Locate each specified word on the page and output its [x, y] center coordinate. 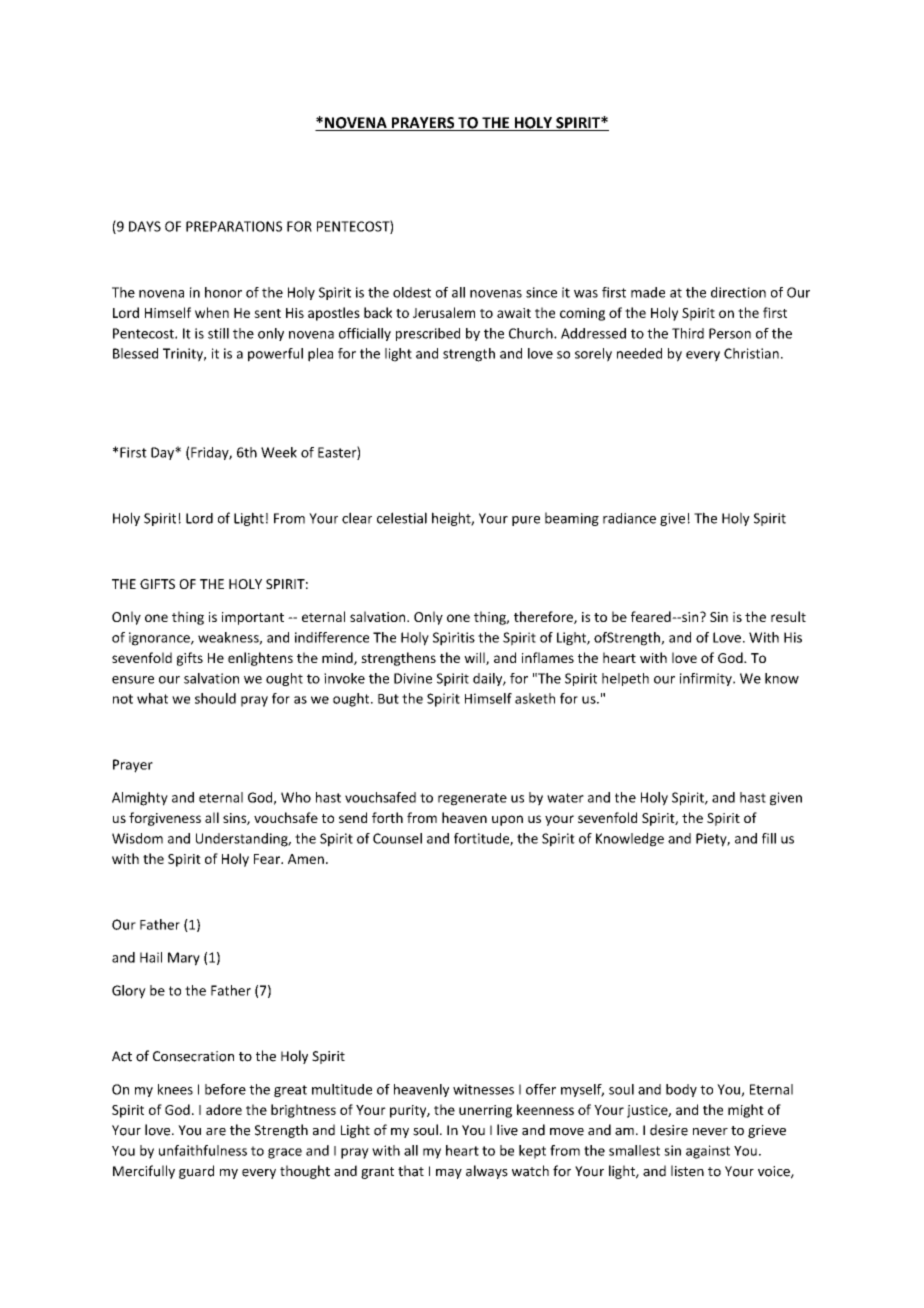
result [788, 616]
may [449, 1174]
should [215, 698]
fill [769, 838]
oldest [412, 292]
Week [279, 452]
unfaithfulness [203, 1150]
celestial [402, 518]
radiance [629, 518]
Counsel [397, 838]
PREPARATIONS [234, 226]
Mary [184, 959]
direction [738, 292]
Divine [413, 678]
